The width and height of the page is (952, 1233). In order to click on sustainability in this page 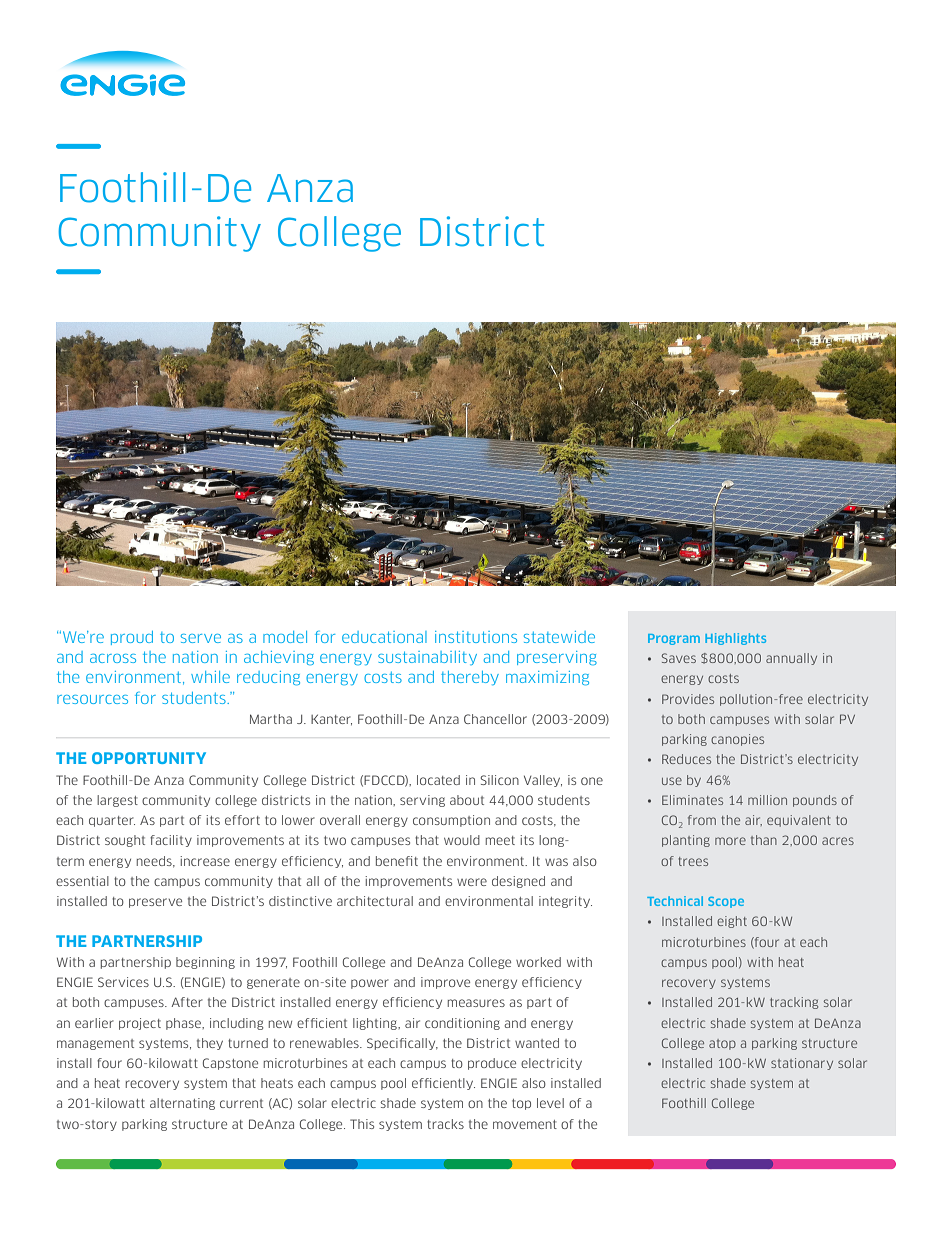, I will do `click(427, 658)`.
